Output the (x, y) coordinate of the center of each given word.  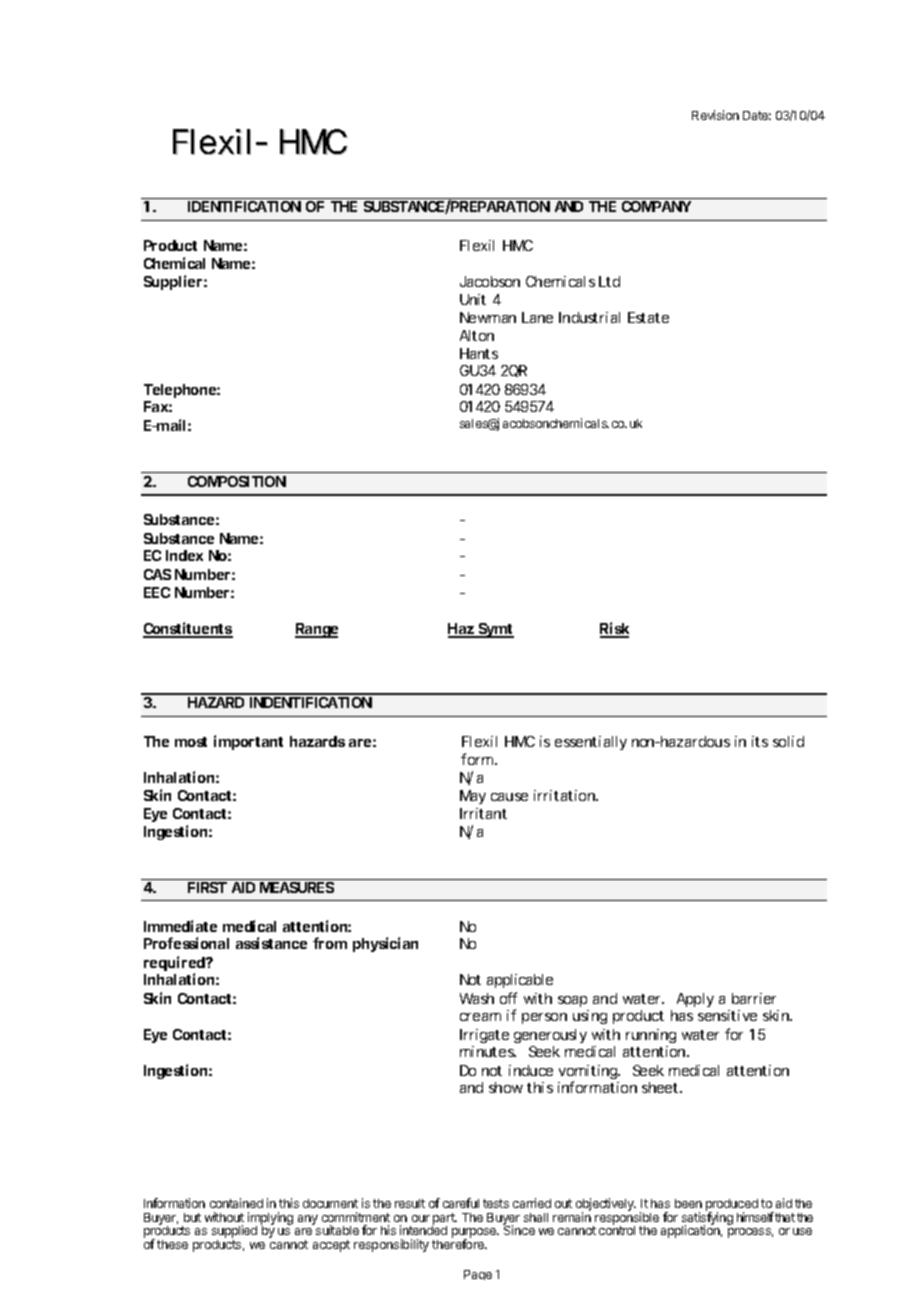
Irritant (483, 813)
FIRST (207, 887)
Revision (715, 115)
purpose (475, 1234)
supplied (234, 1233)
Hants (479, 353)
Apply (695, 1000)
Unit (473, 299)
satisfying (707, 1218)
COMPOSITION (237, 481)
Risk (614, 629)
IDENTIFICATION (244, 206)
